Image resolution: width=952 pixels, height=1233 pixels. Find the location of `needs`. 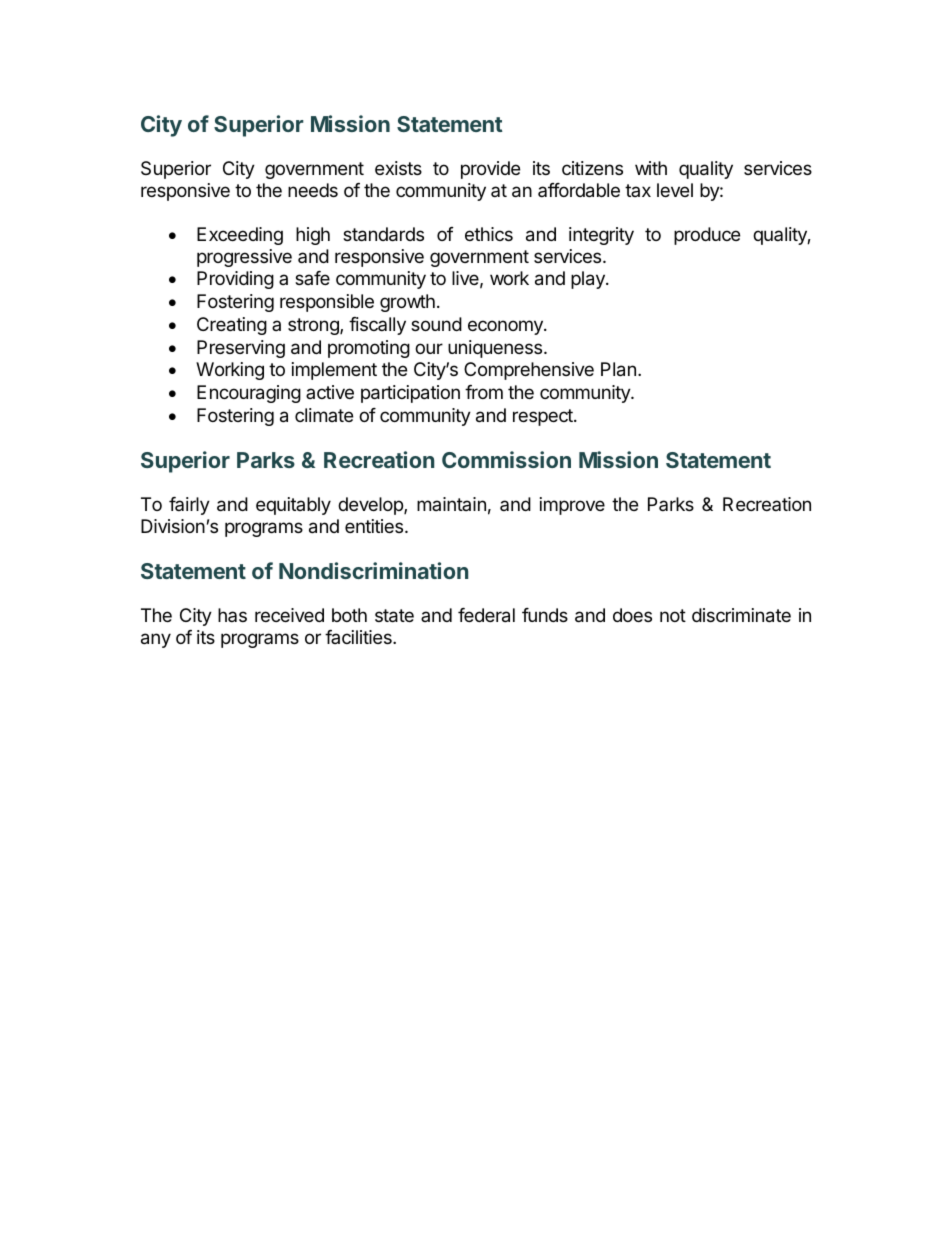

needs is located at coordinates (313, 190).
